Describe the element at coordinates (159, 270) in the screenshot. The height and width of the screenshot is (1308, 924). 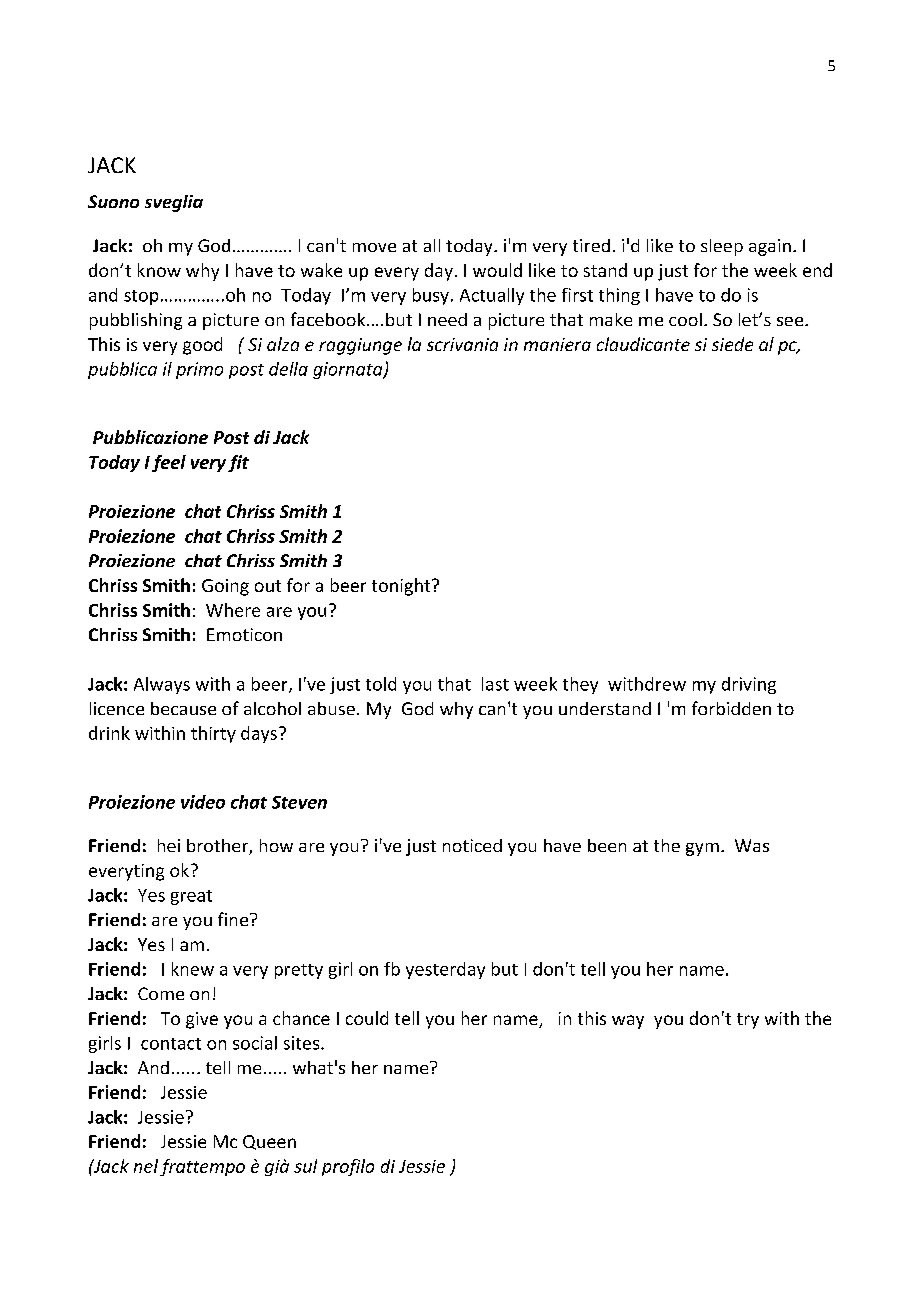
I see `know` at that location.
